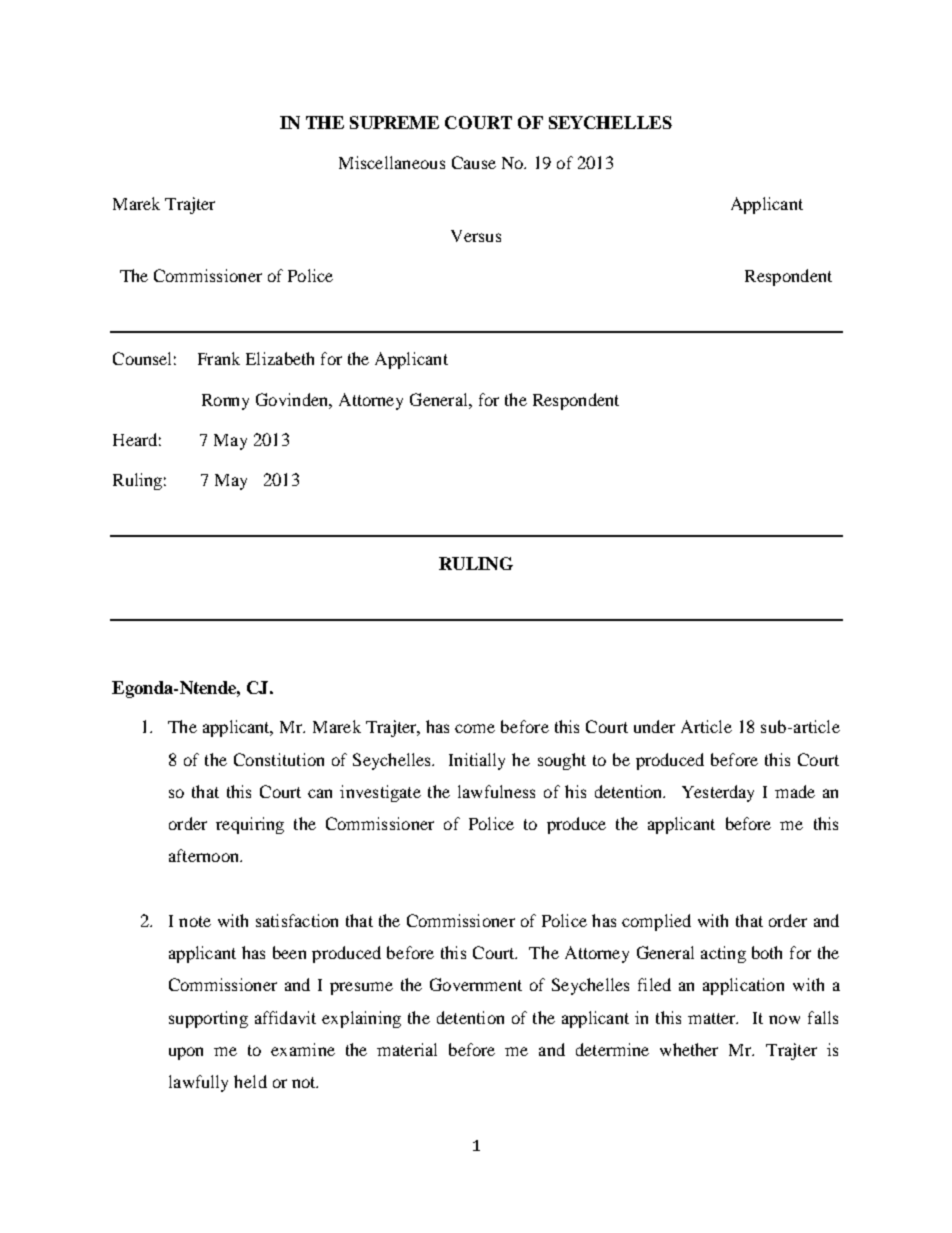 The height and width of the screenshot is (1233, 952). What do you see at coordinates (474, 162) in the screenshot?
I see `Cause` at bounding box center [474, 162].
